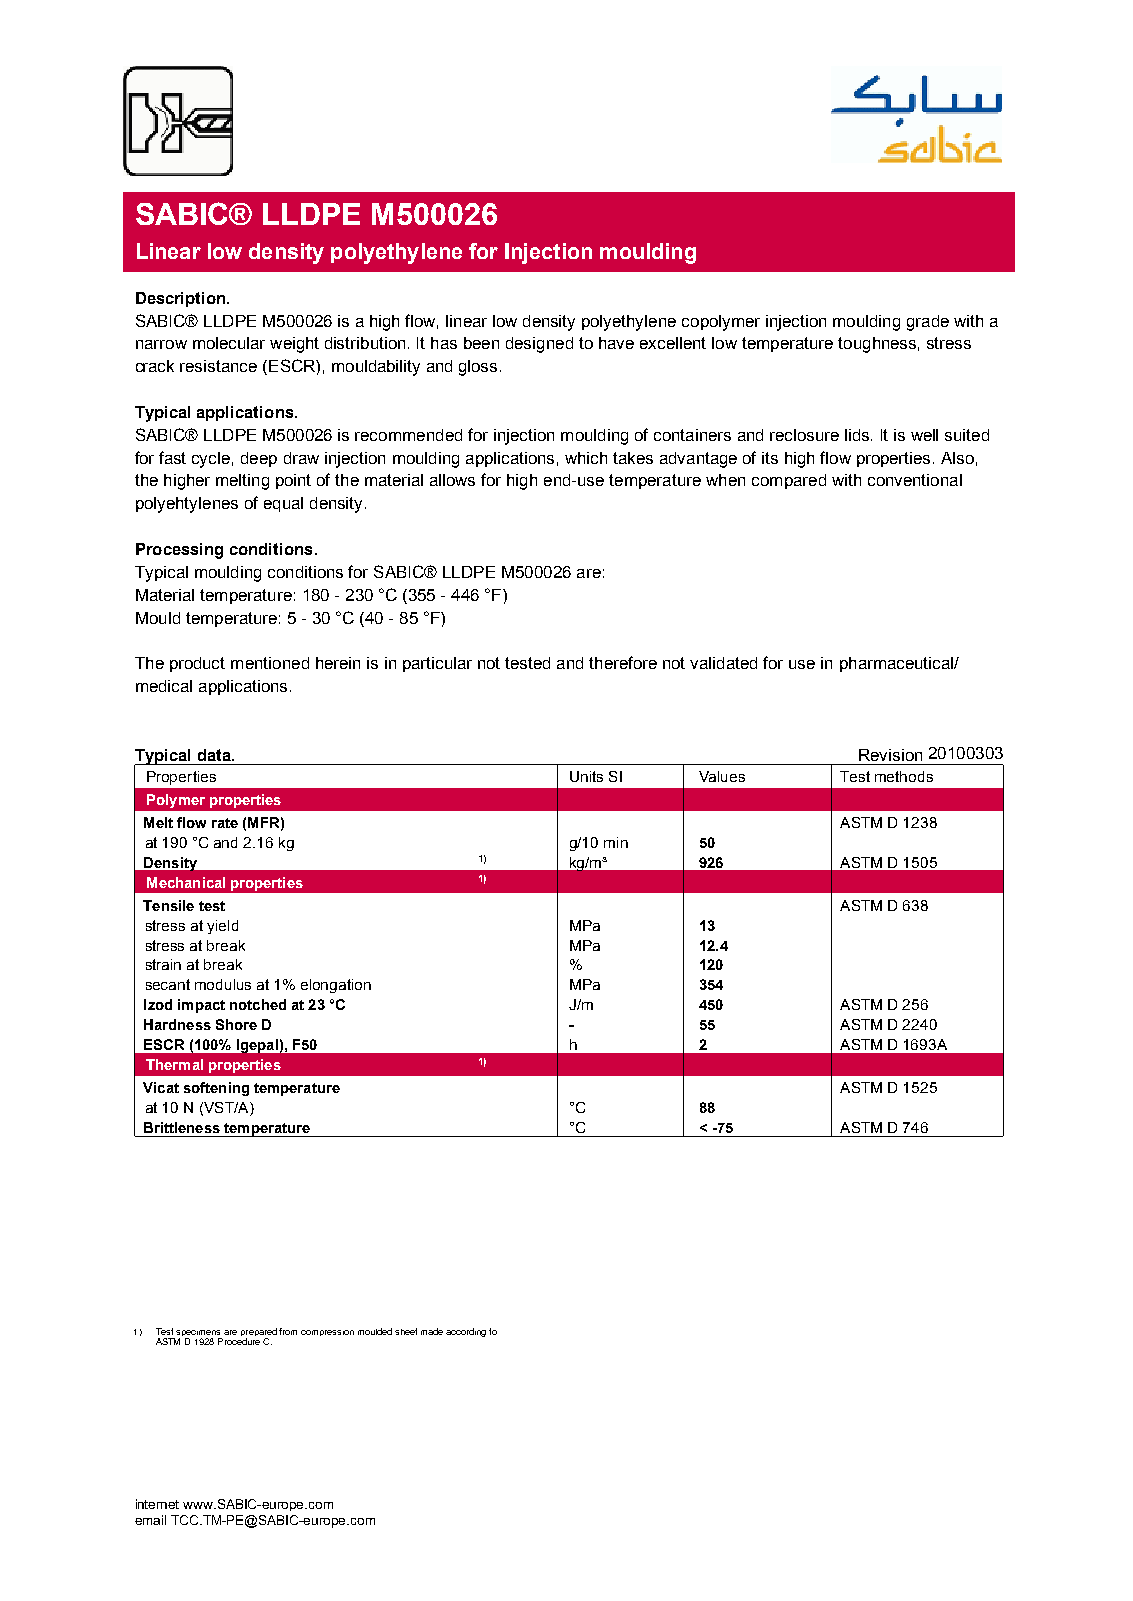 The width and height of the screenshot is (1133, 1601). Describe the element at coordinates (928, 323) in the screenshot. I see `grade` at that location.
